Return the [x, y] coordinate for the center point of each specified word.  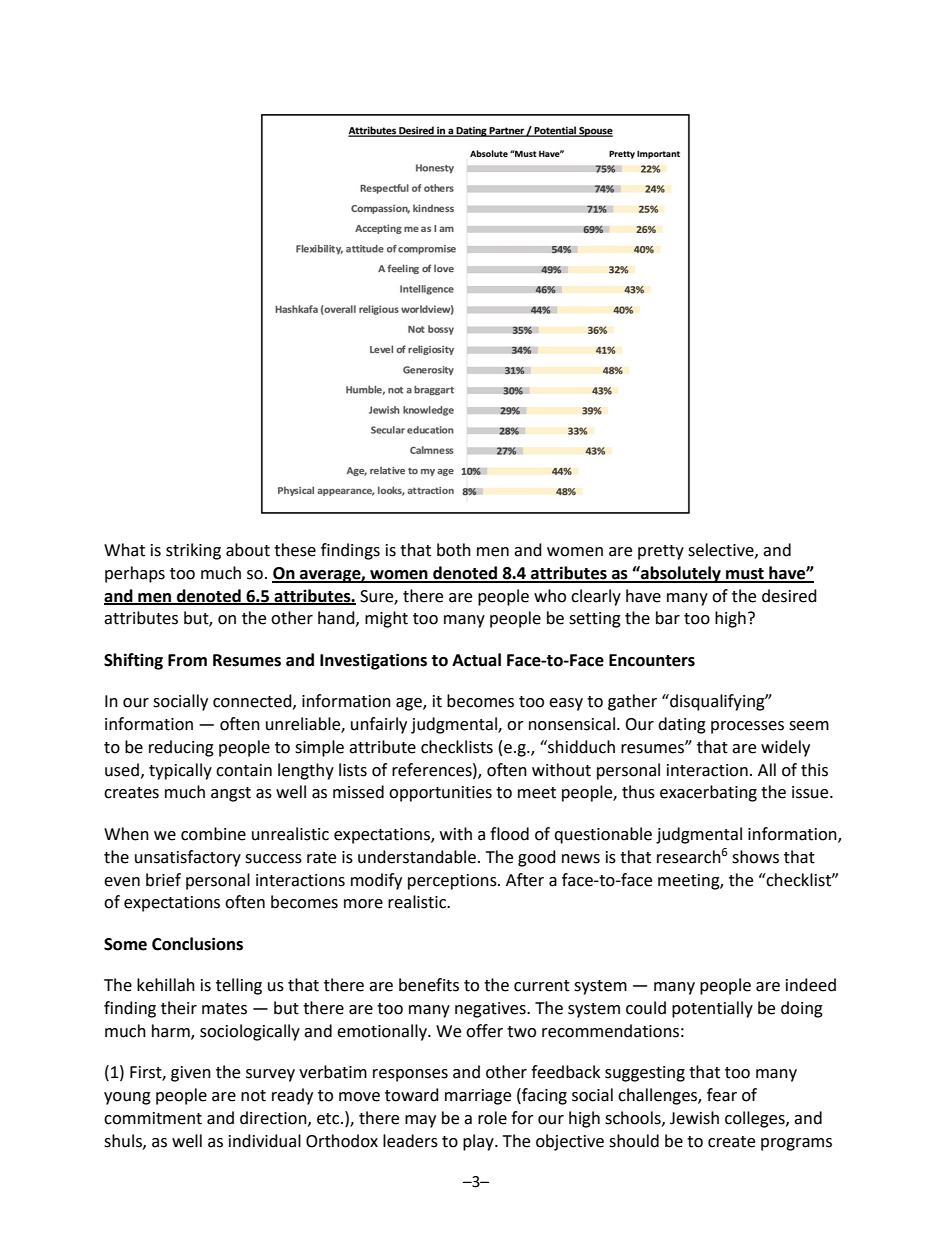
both [454, 550]
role [492, 1118]
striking [193, 551]
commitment [153, 1118]
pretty [661, 552]
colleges [756, 1119]
